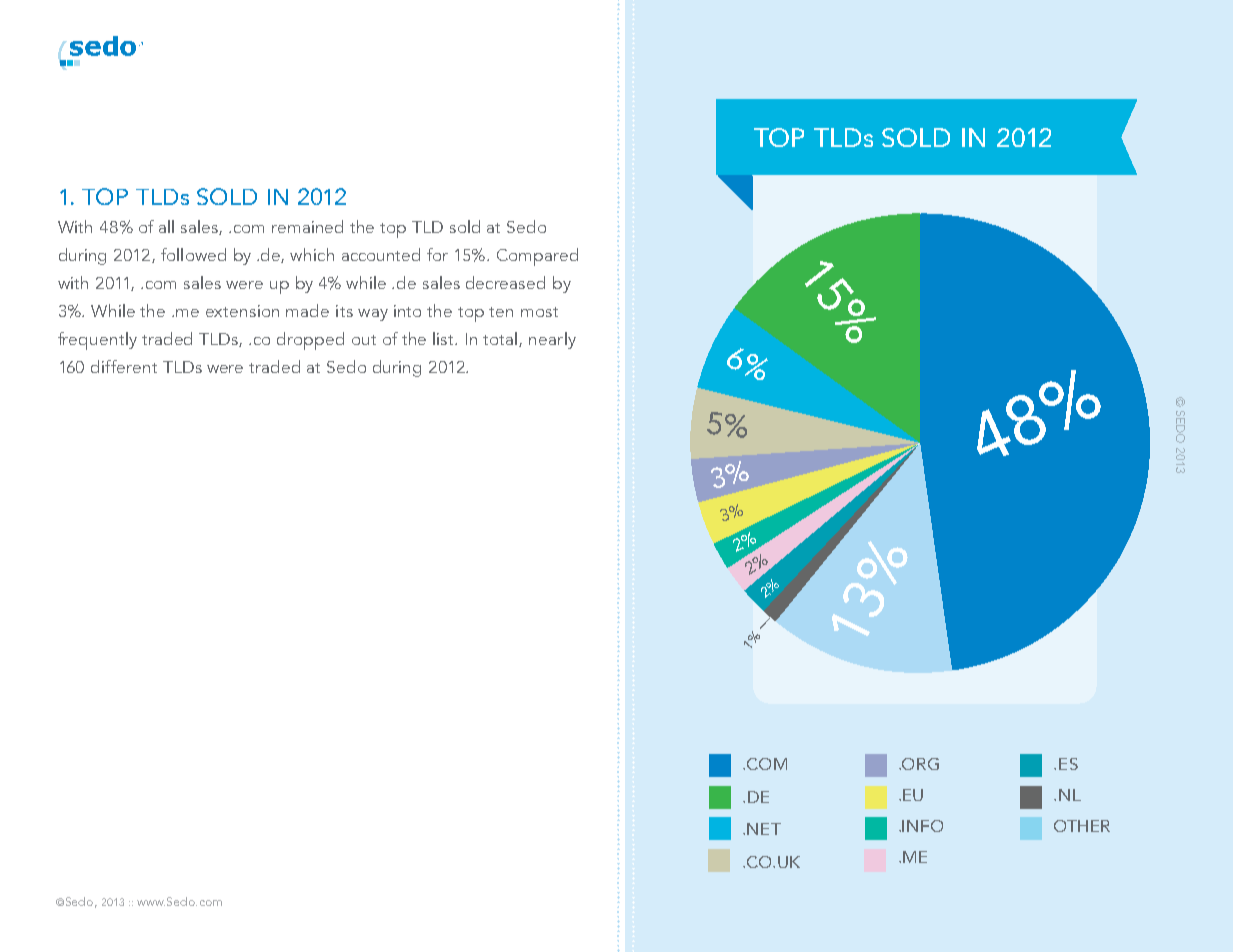  What do you see at coordinates (919, 764) in the screenshot?
I see `ORG` at bounding box center [919, 764].
